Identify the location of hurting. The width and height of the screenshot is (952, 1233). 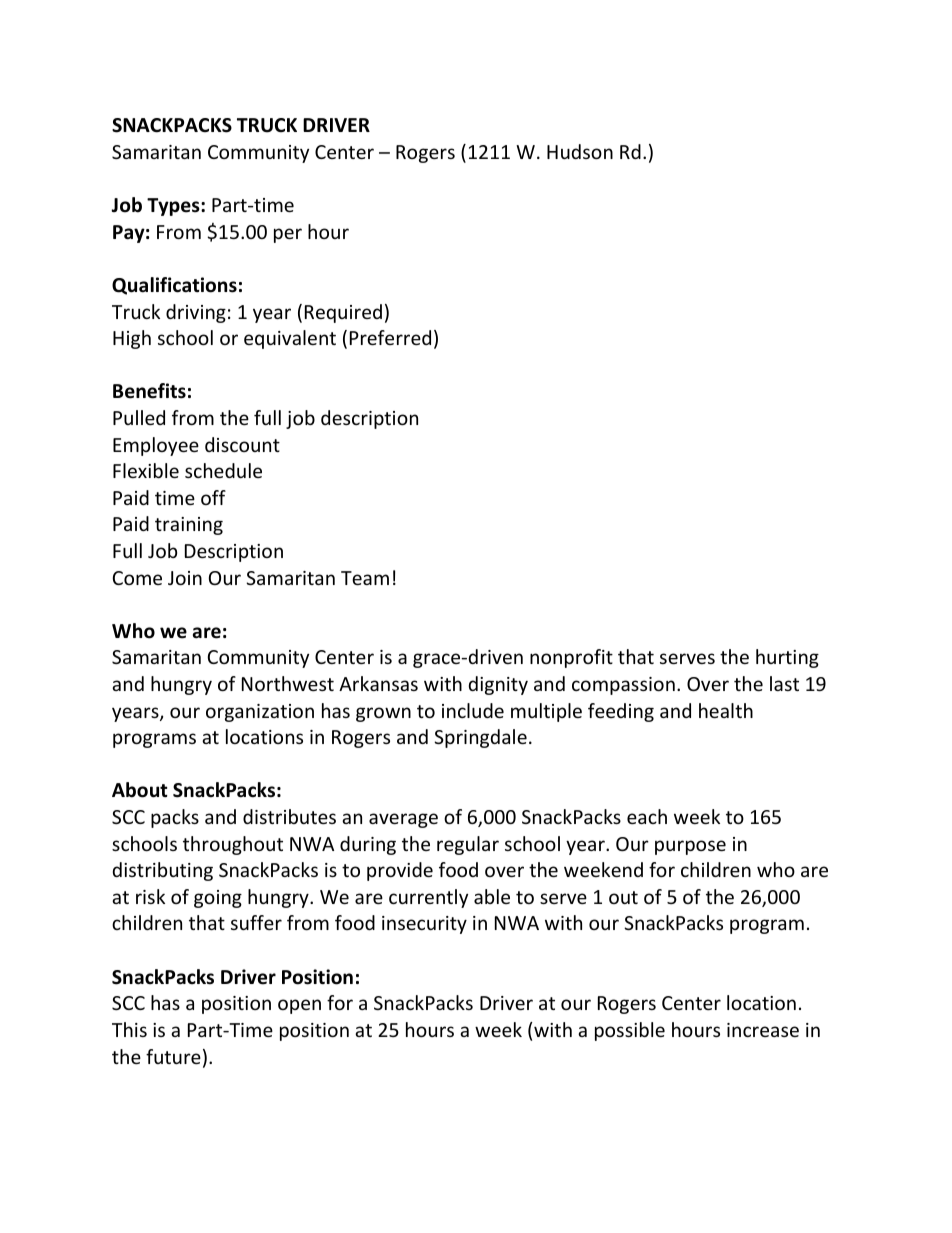
(787, 658).
